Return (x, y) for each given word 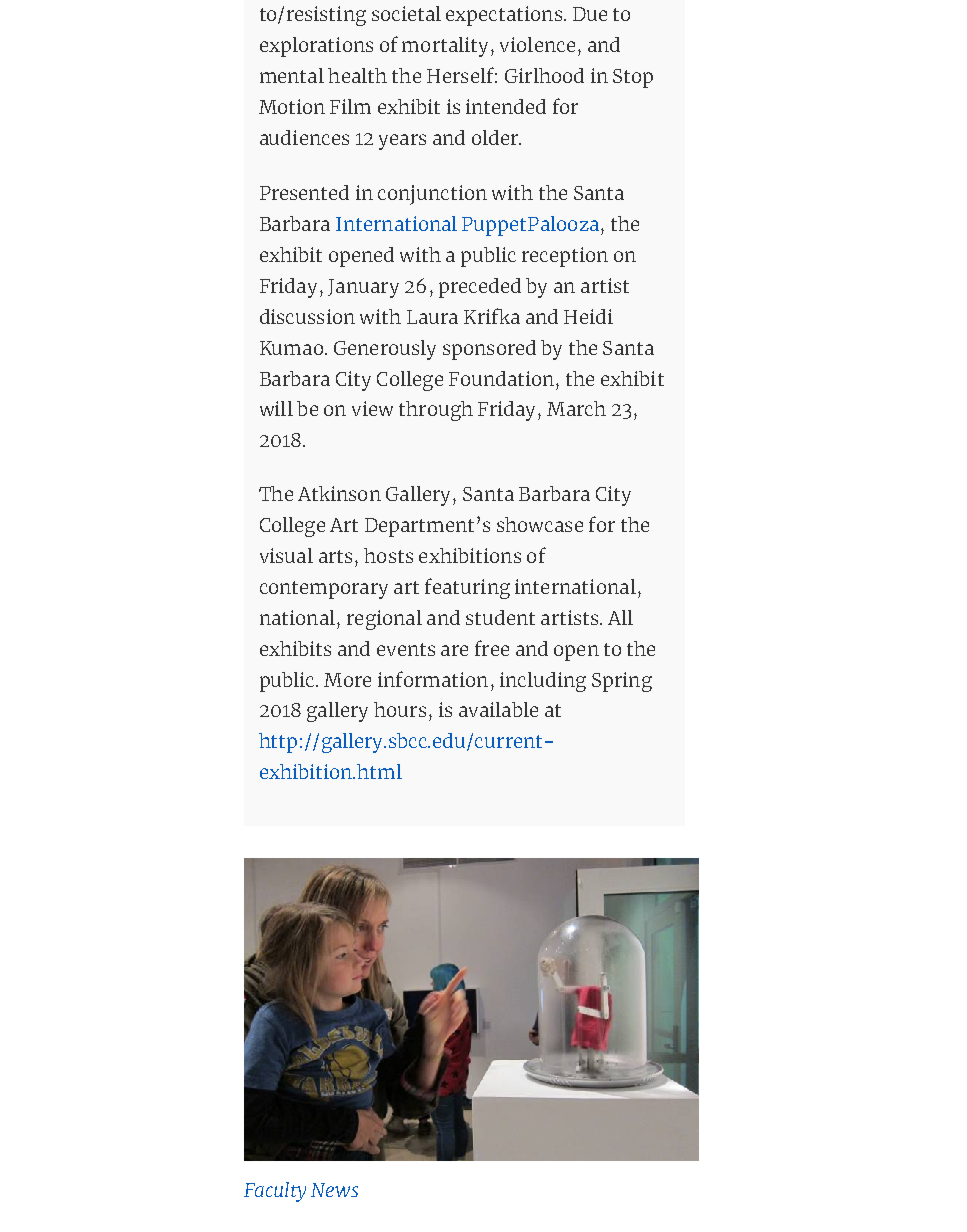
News (334, 1190)
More (347, 680)
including (543, 682)
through (436, 411)
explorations (316, 47)
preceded (480, 288)
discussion (307, 316)
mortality (445, 47)
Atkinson (339, 493)
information (433, 679)
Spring (622, 682)
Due (590, 14)
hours (400, 709)
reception (565, 257)
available (498, 709)
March (576, 408)
